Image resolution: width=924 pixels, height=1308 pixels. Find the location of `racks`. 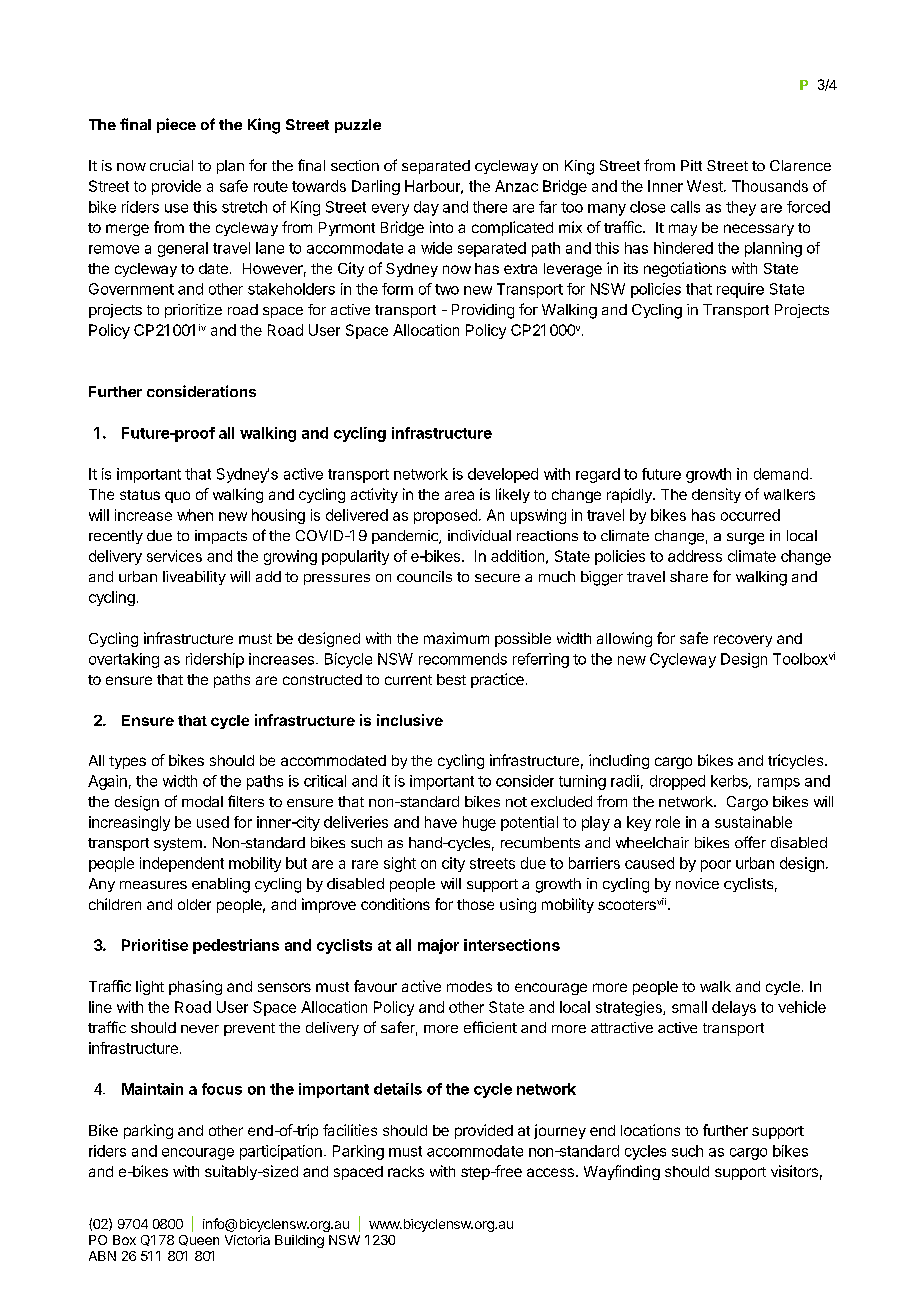

racks is located at coordinates (406, 1171).
